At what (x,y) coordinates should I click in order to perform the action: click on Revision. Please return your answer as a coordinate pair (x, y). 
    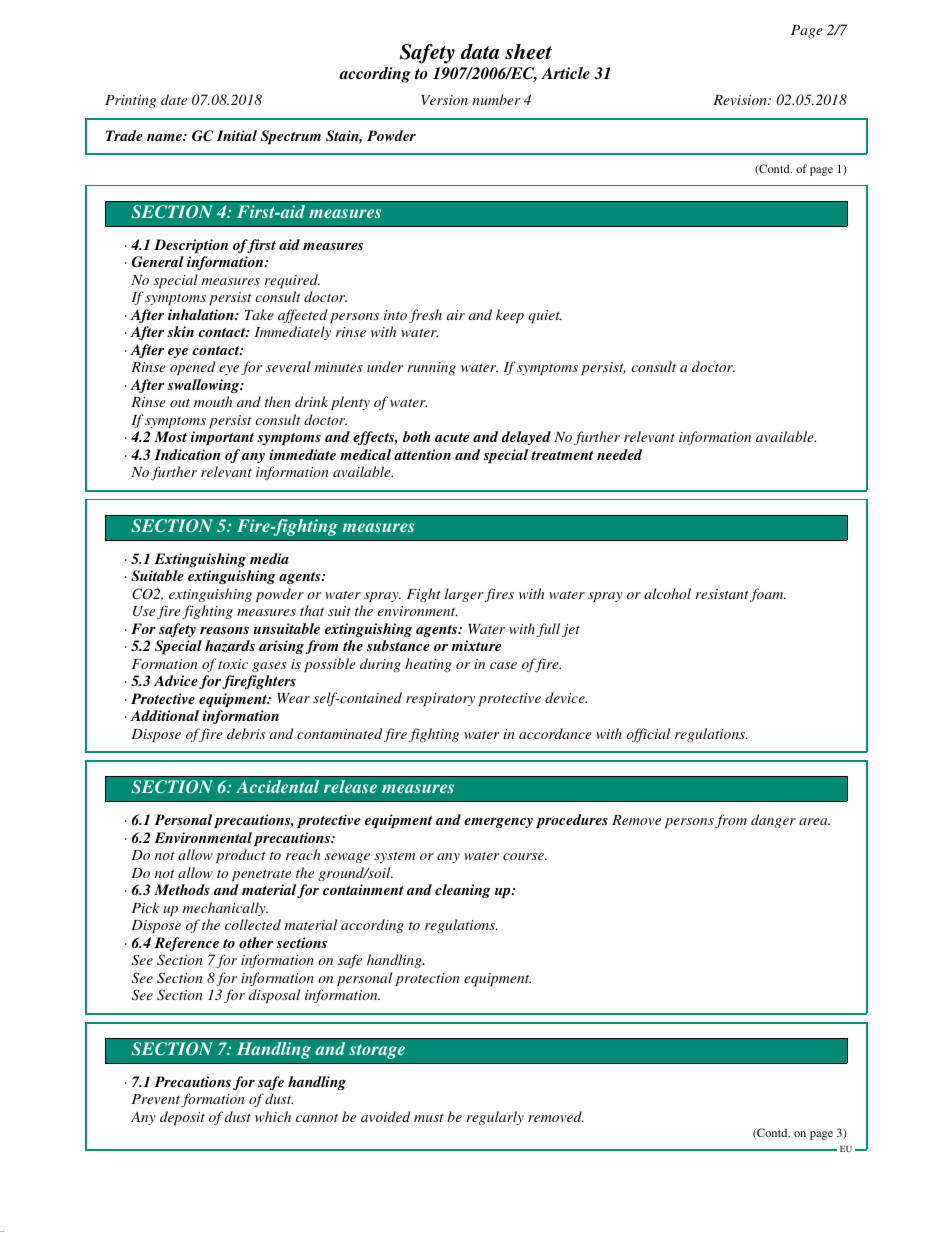
    Looking at the image, I should click on (741, 100).
